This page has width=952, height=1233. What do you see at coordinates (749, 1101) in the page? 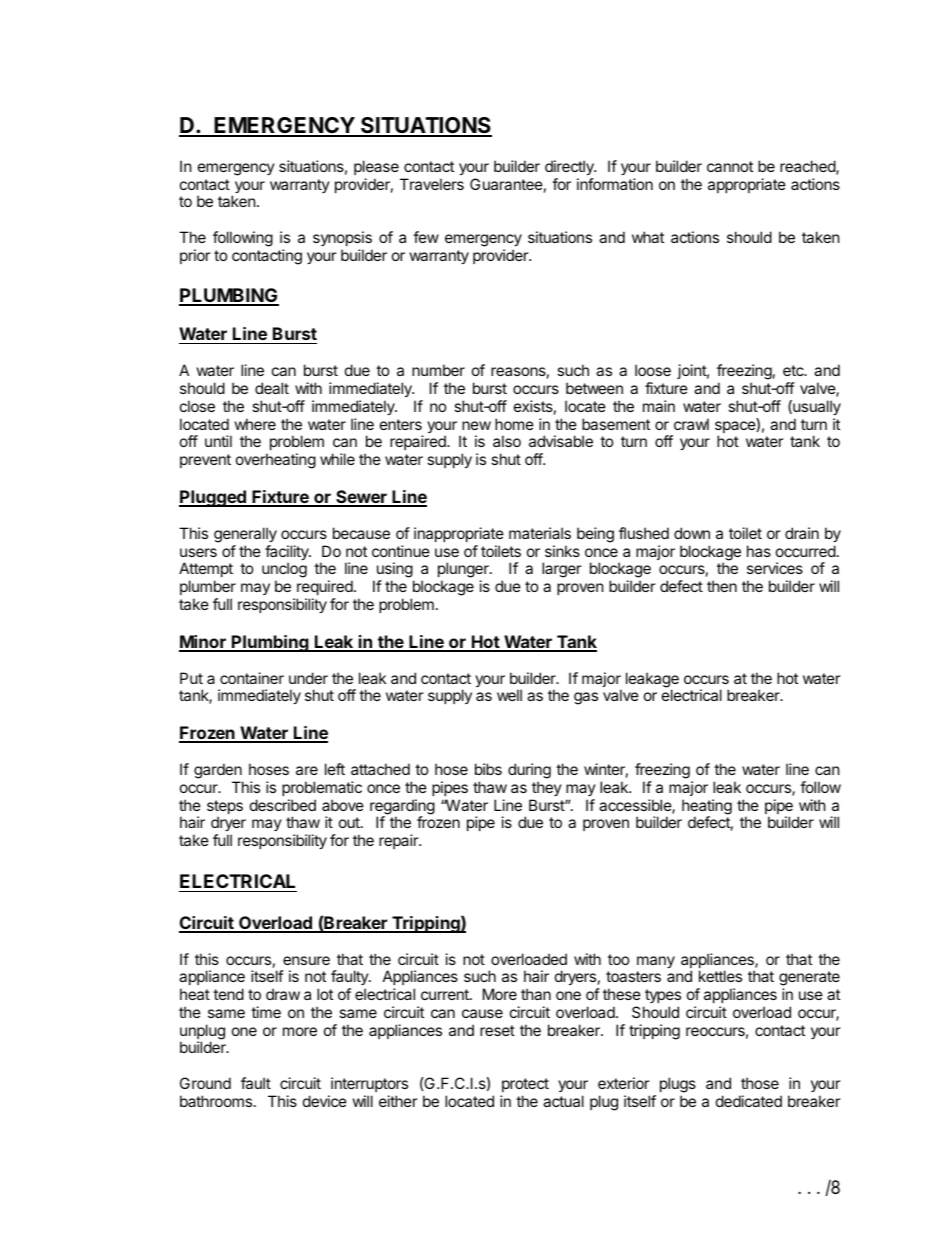
I see `dedicated` at bounding box center [749, 1101].
